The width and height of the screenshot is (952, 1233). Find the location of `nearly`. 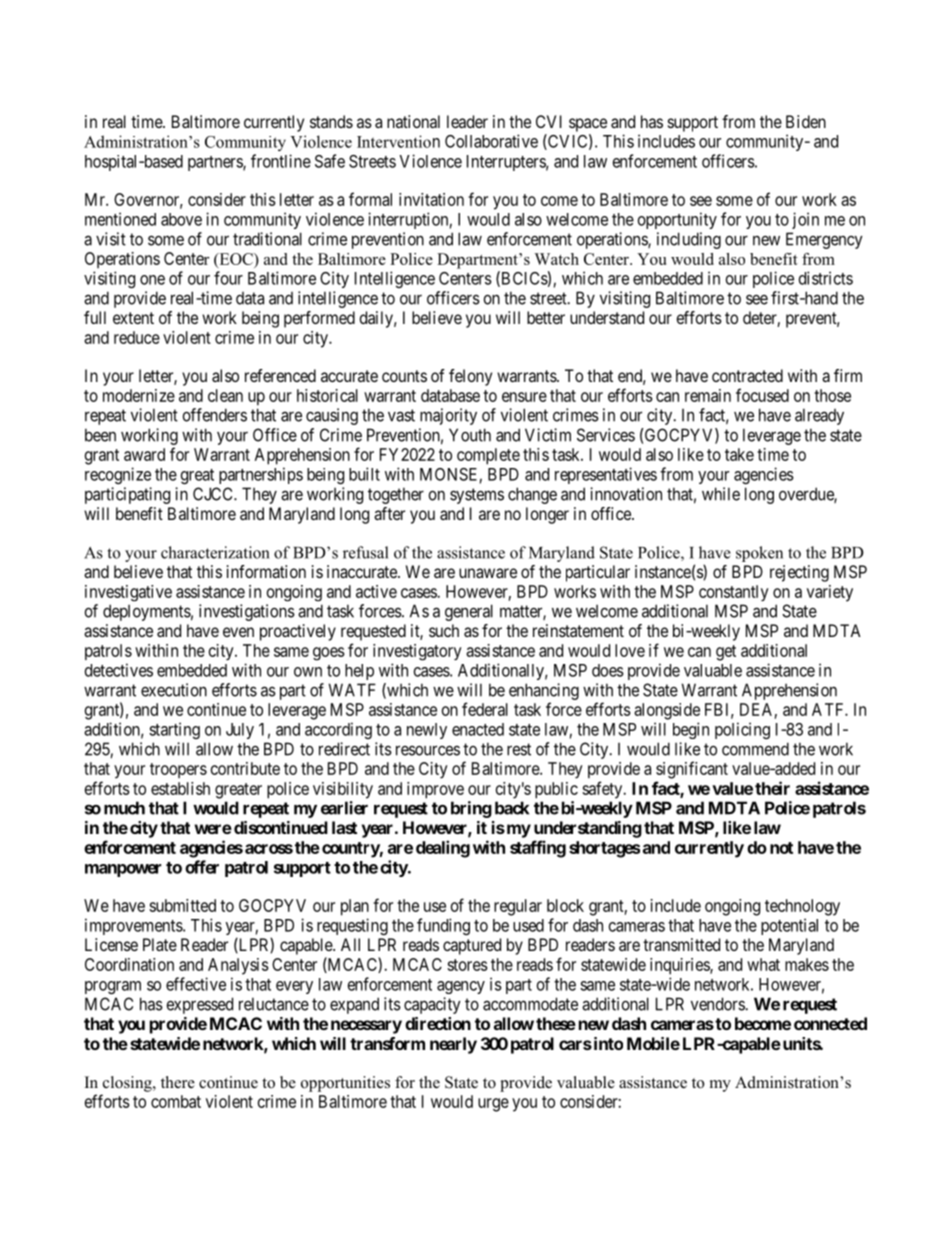

nearly is located at coordinates (453, 1045).
